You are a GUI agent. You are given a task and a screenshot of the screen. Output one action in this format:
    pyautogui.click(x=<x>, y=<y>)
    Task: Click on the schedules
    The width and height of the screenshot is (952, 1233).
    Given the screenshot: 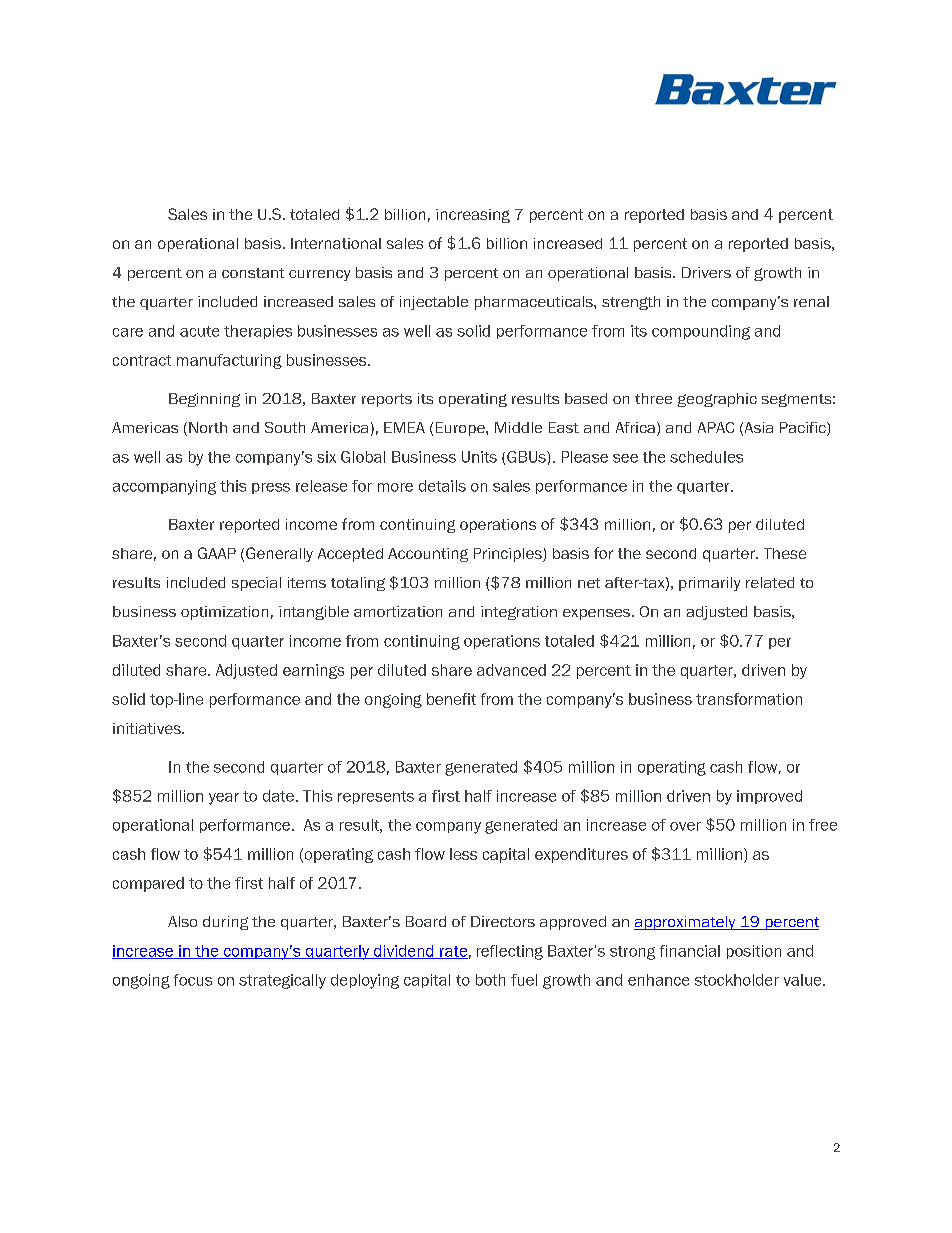 What is the action you would take?
    pyautogui.click(x=706, y=457)
